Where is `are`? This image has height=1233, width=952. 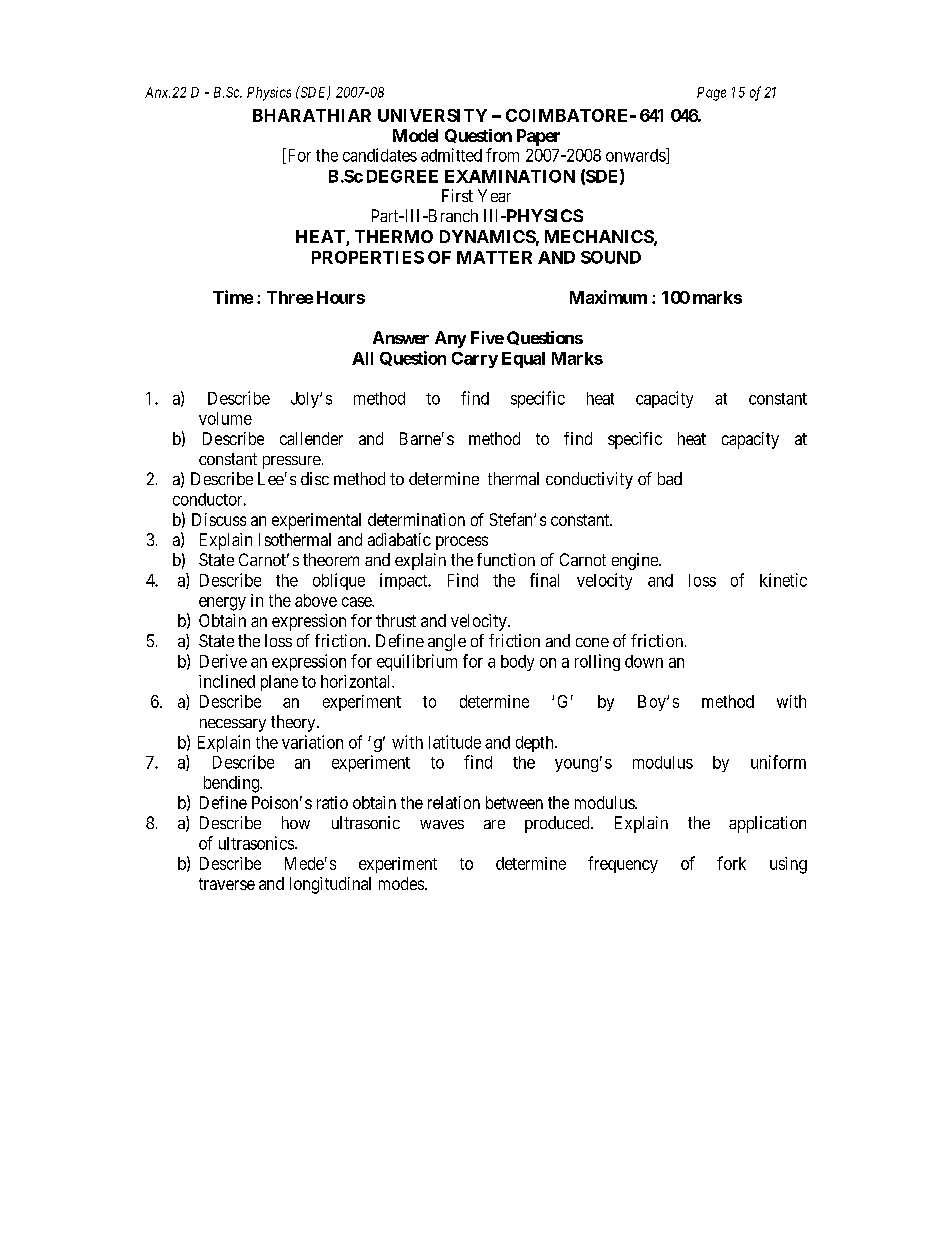
are is located at coordinates (494, 824).
